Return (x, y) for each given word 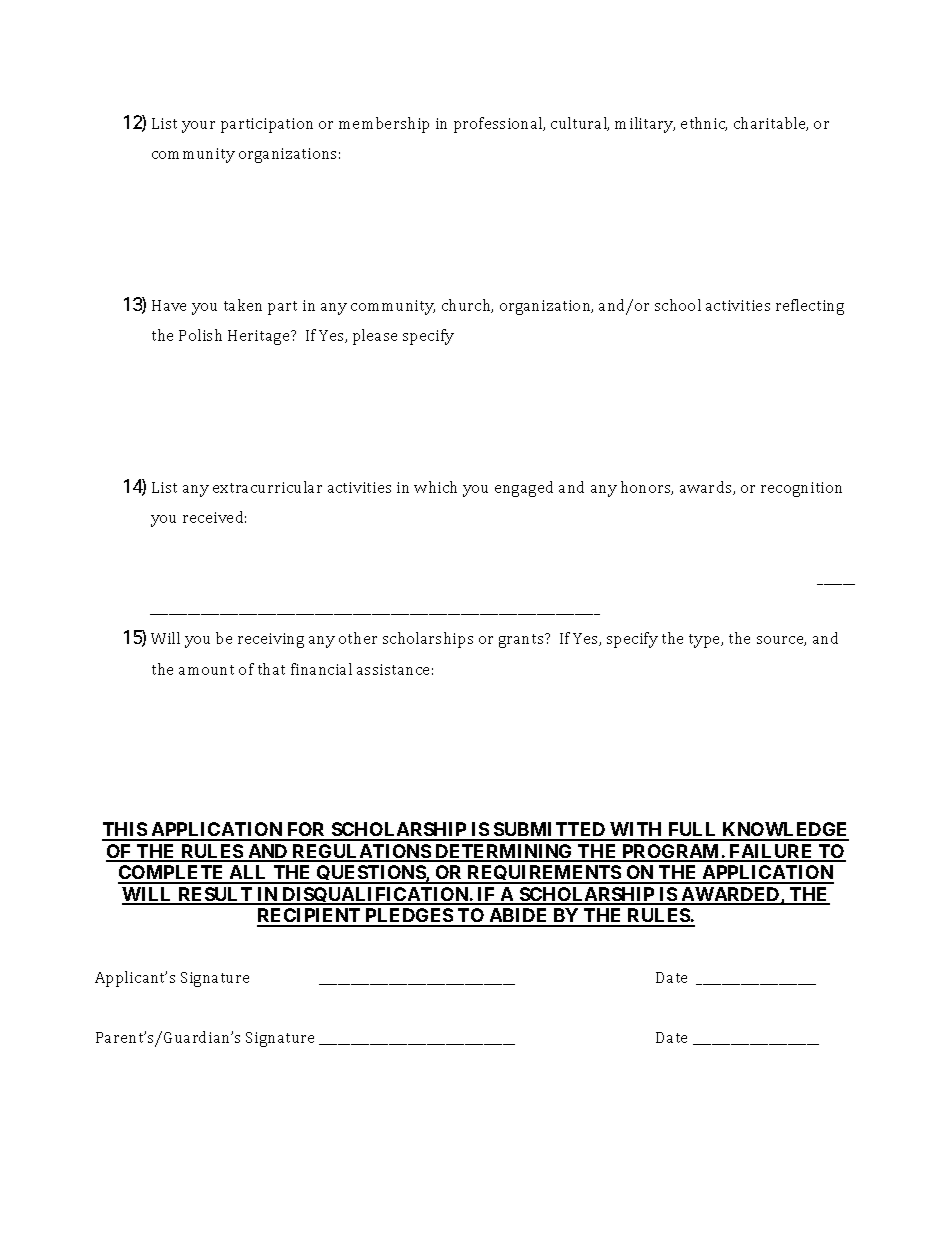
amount (206, 670)
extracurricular (267, 487)
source (781, 641)
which (435, 487)
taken (243, 305)
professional (499, 125)
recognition (801, 489)
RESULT (215, 895)
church (467, 306)
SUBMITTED (550, 831)
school (678, 305)
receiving (271, 640)
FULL (693, 831)
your (198, 127)
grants (522, 641)
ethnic (704, 124)
